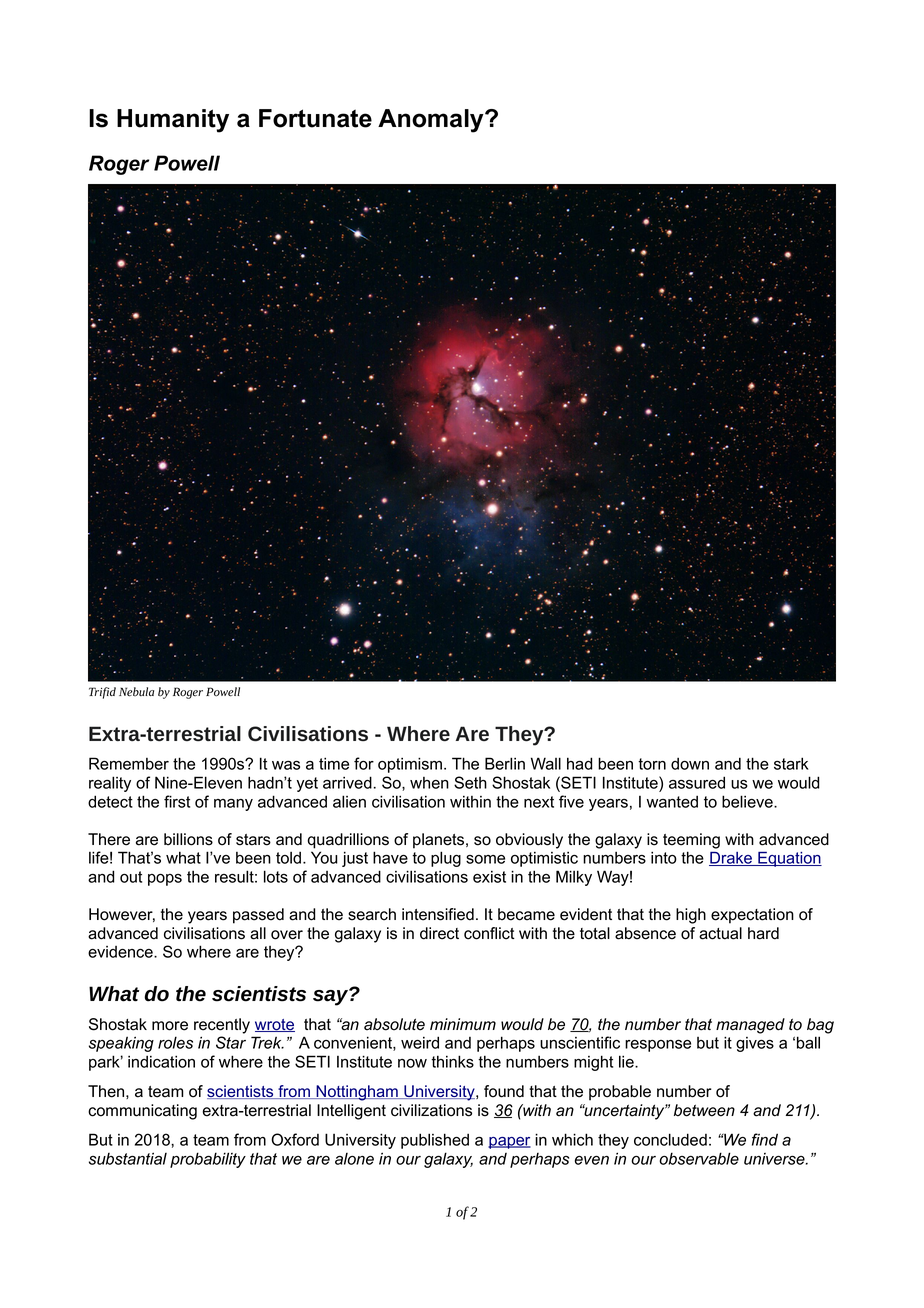 Image resolution: width=924 pixels, height=1308 pixels. Describe the element at coordinates (470, 782) in the page. I see `Seth` at that location.
